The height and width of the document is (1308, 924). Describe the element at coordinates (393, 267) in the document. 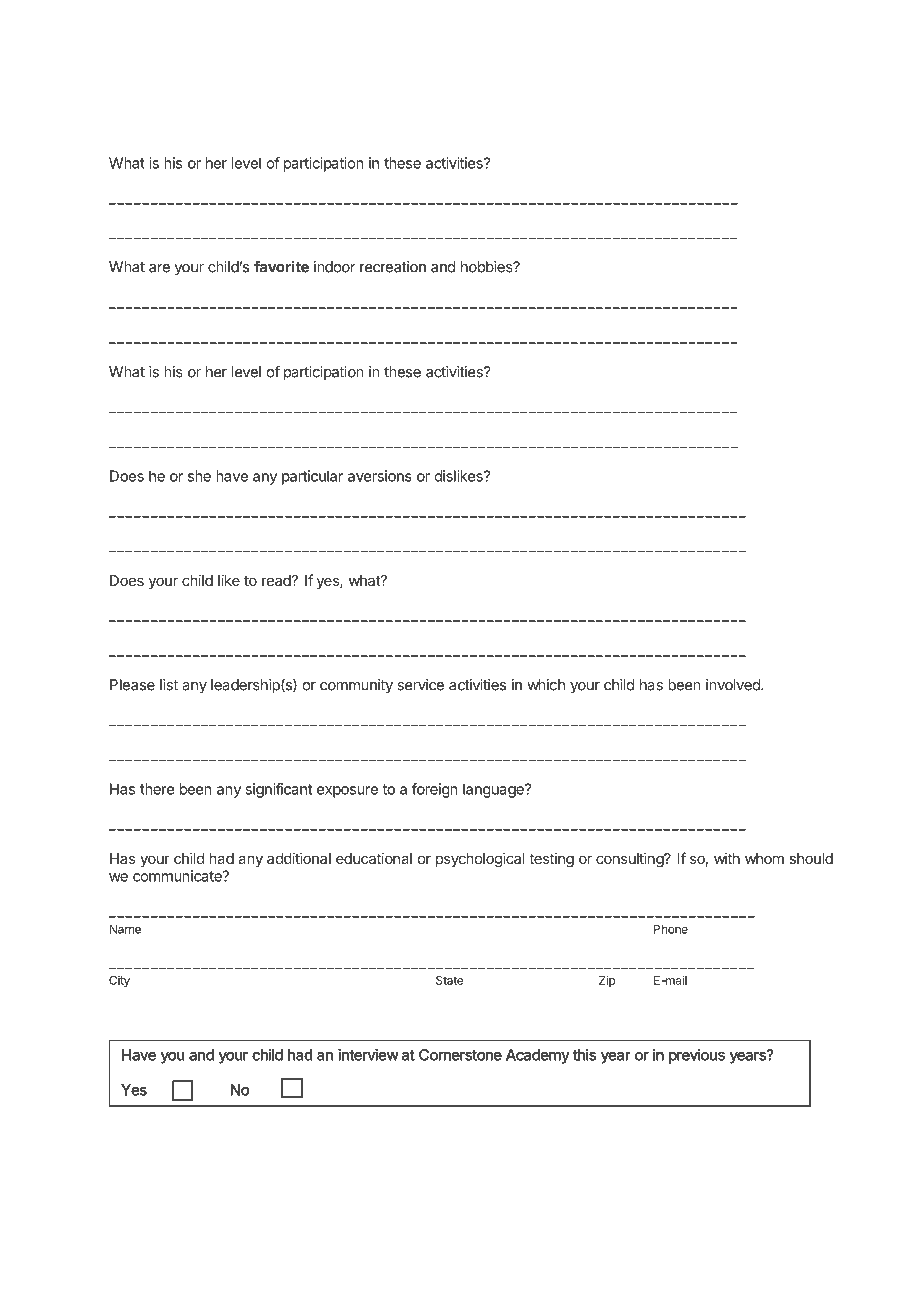

I see `recreation` at that location.
